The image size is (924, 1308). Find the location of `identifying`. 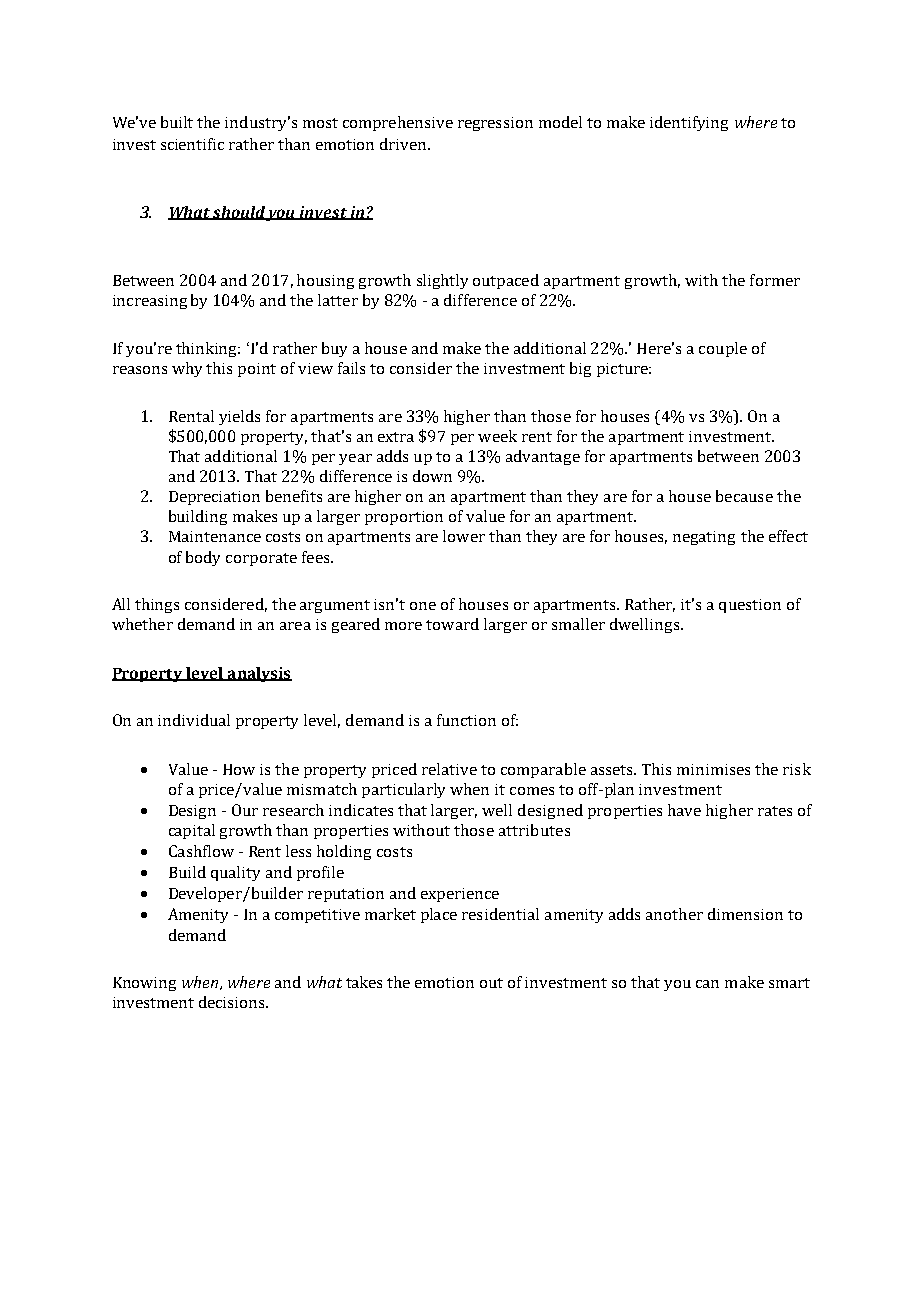

identifying is located at coordinates (689, 123).
